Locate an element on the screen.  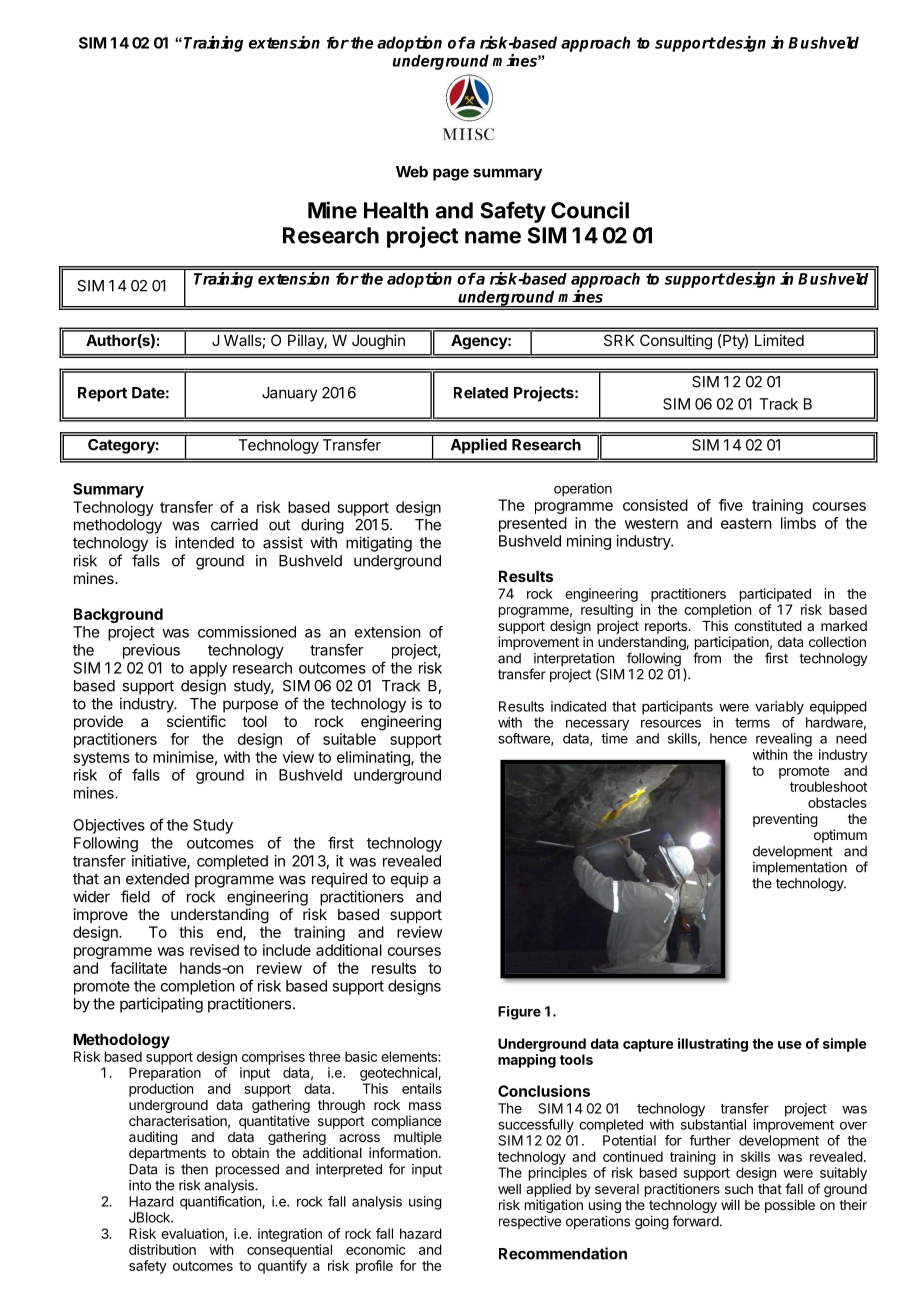
eastern is located at coordinates (746, 523).
